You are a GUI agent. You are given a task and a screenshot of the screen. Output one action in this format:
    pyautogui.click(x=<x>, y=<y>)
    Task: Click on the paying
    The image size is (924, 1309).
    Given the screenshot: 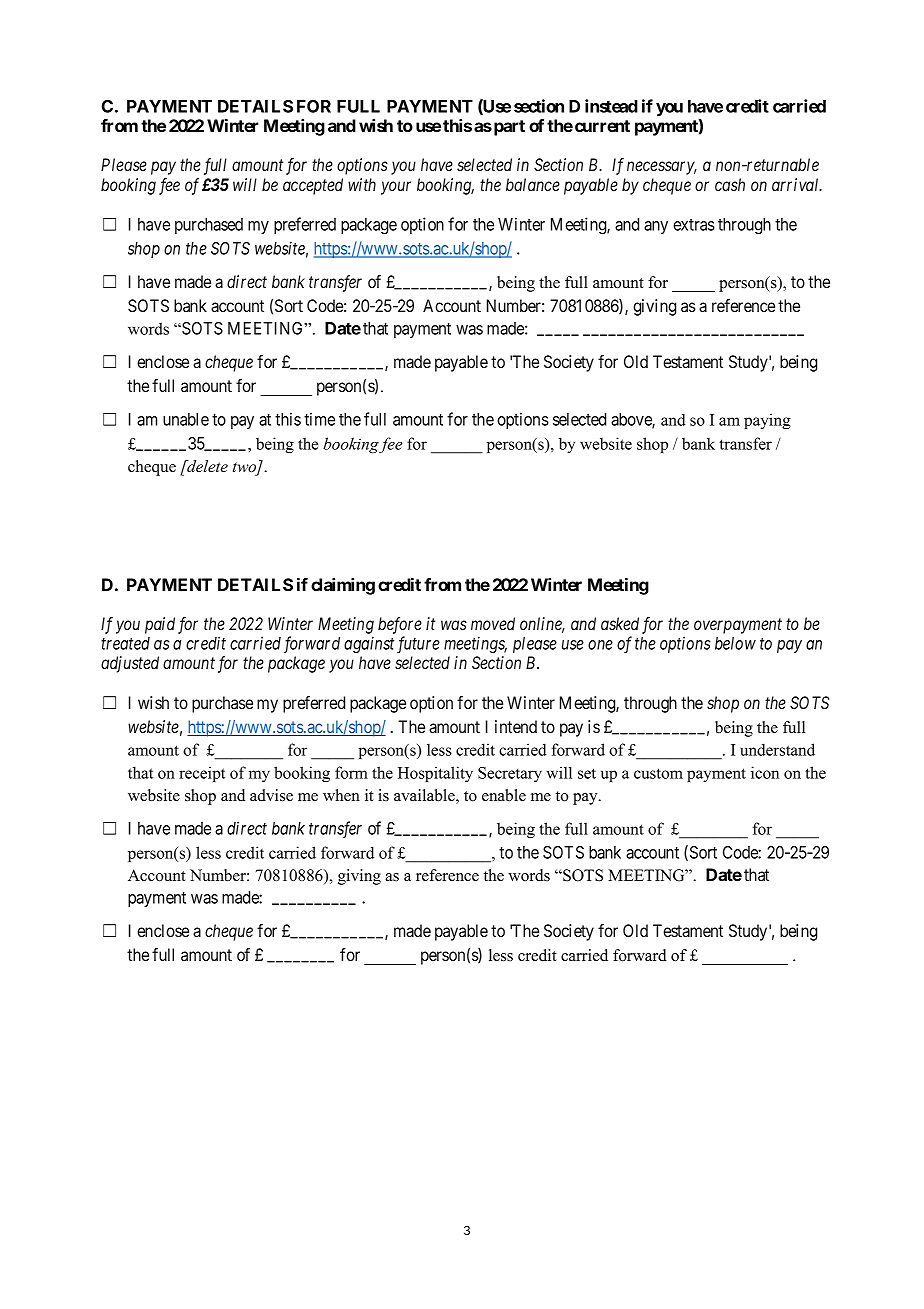 What is the action you would take?
    pyautogui.click(x=767, y=421)
